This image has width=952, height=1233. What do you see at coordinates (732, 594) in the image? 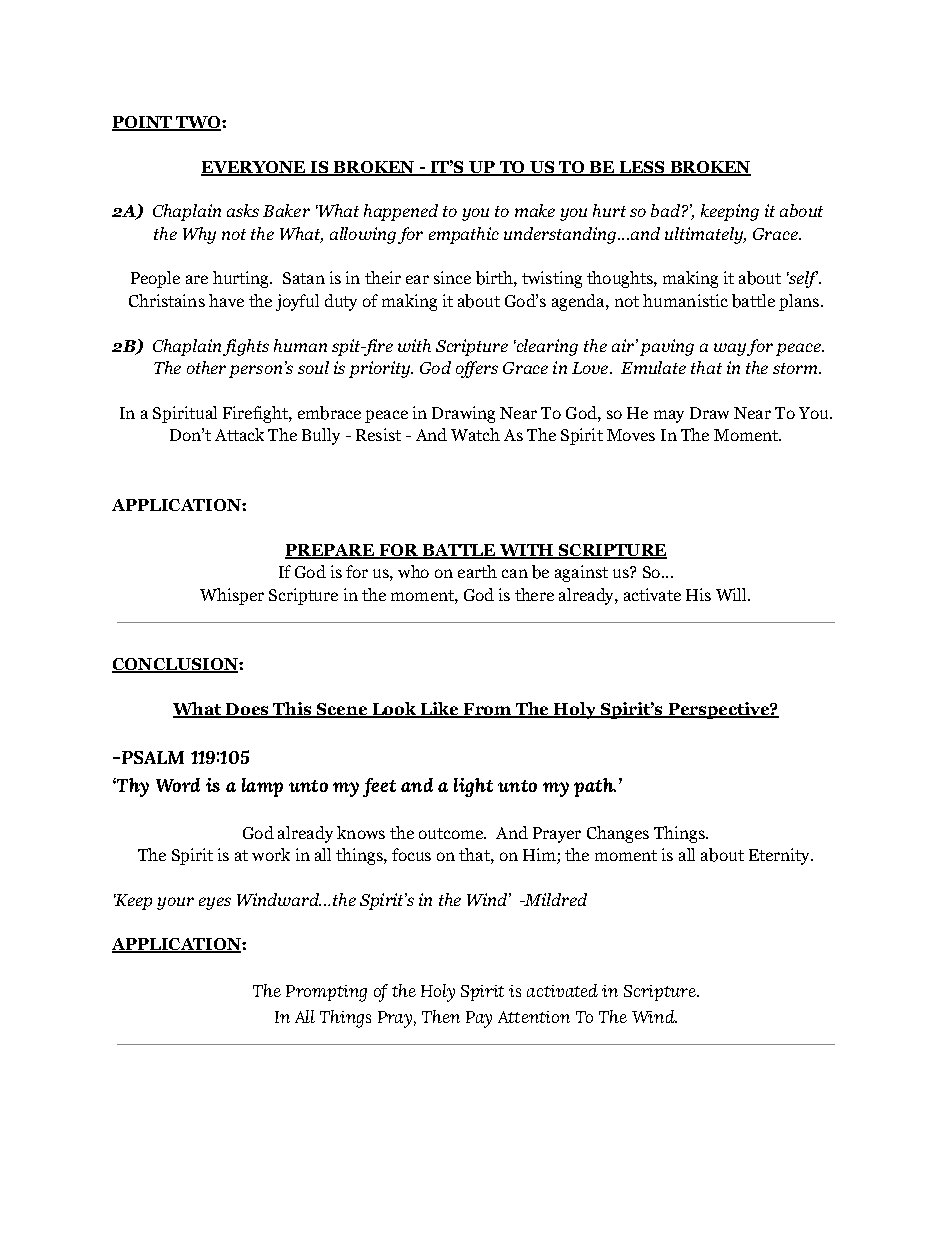
I see `Will` at bounding box center [732, 594].
